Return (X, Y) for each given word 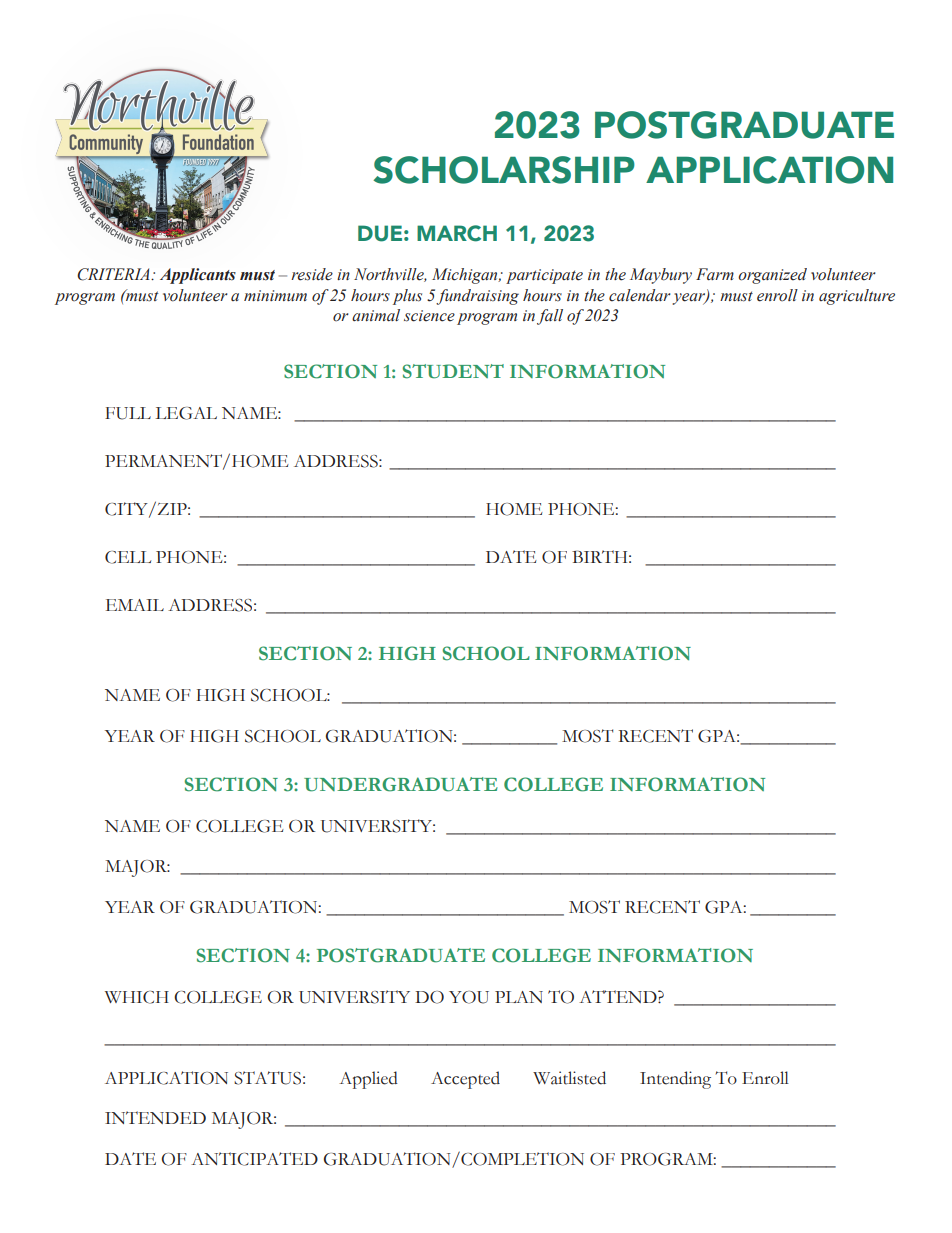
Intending (675, 1080)
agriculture (857, 297)
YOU (469, 997)
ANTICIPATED (254, 1159)
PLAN (519, 997)
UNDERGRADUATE (401, 784)
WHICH (137, 997)
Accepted (465, 1080)
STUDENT (453, 371)
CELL (128, 557)
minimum (275, 295)
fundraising (477, 297)
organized (772, 276)
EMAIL (135, 605)
